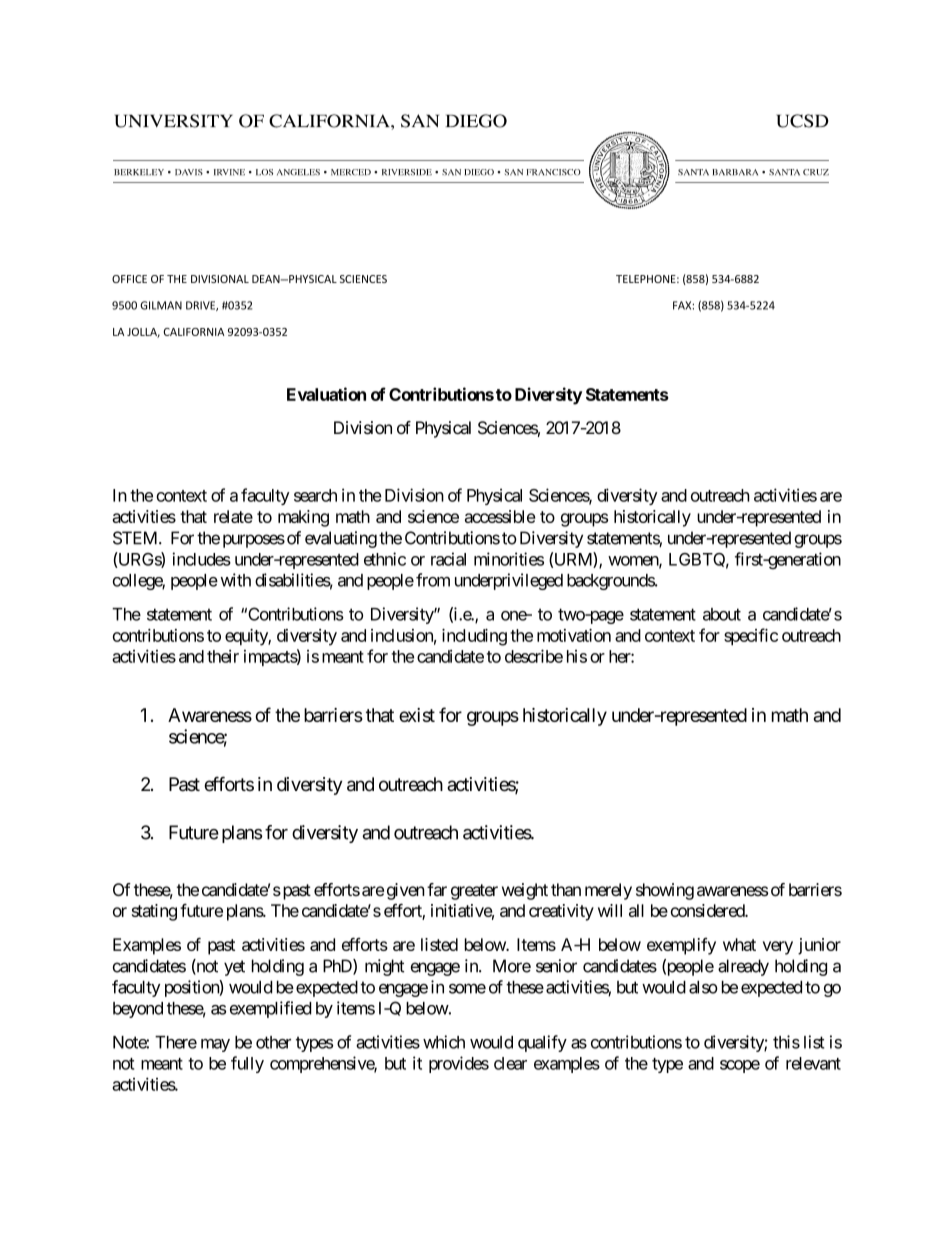 The width and height of the image is (952, 1233). Describe the element at coordinates (444, 1042) in the image. I see `which` at that location.
